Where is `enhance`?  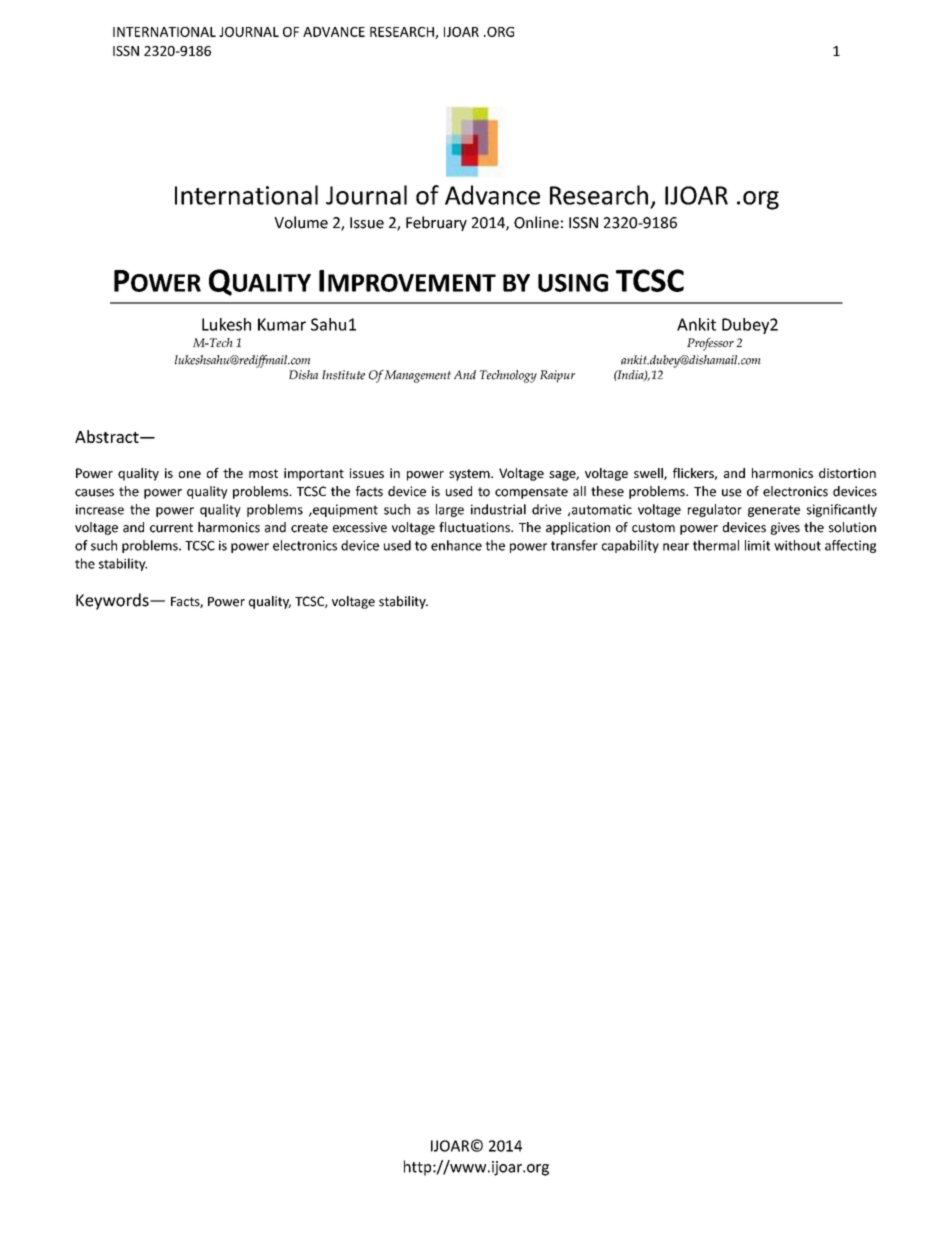
enhance is located at coordinates (456, 545).
